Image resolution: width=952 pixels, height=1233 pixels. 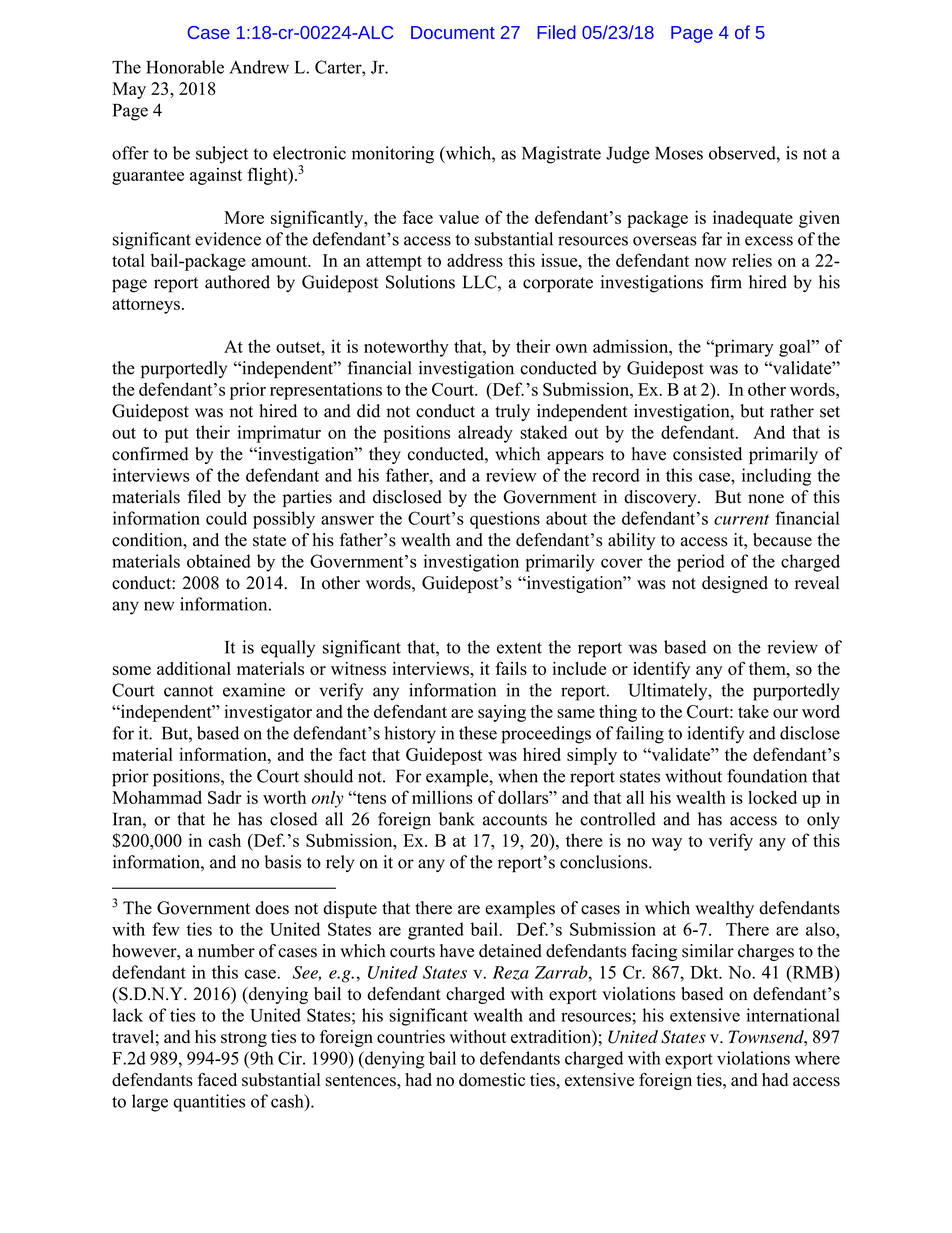 I want to click on Honorable, so click(x=185, y=67).
